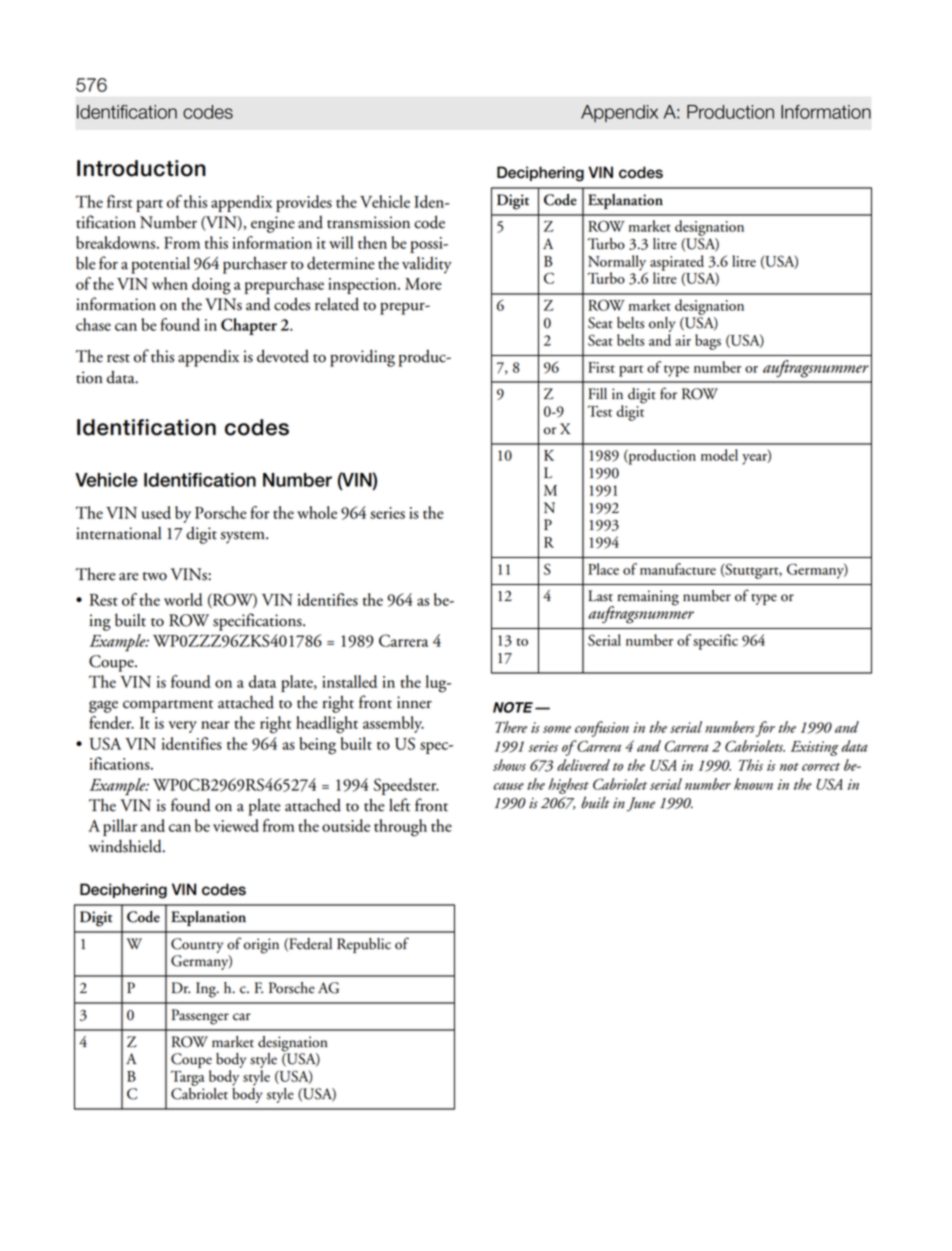 The height and width of the screenshot is (1251, 952). Describe the element at coordinates (648, 598) in the screenshot. I see `remaining` at that location.
